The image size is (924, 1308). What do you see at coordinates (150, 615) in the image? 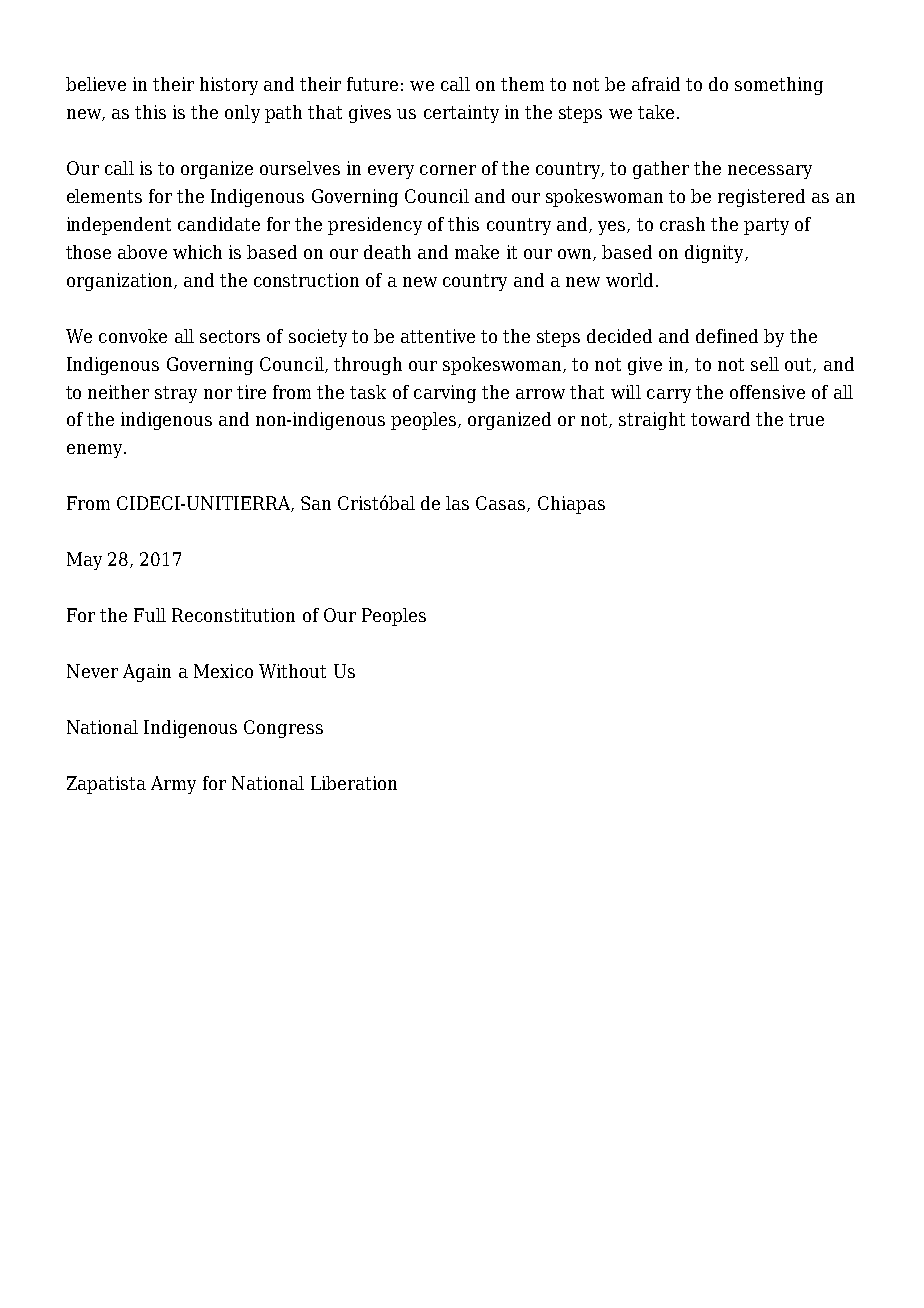
I see `Full` at bounding box center [150, 615].
